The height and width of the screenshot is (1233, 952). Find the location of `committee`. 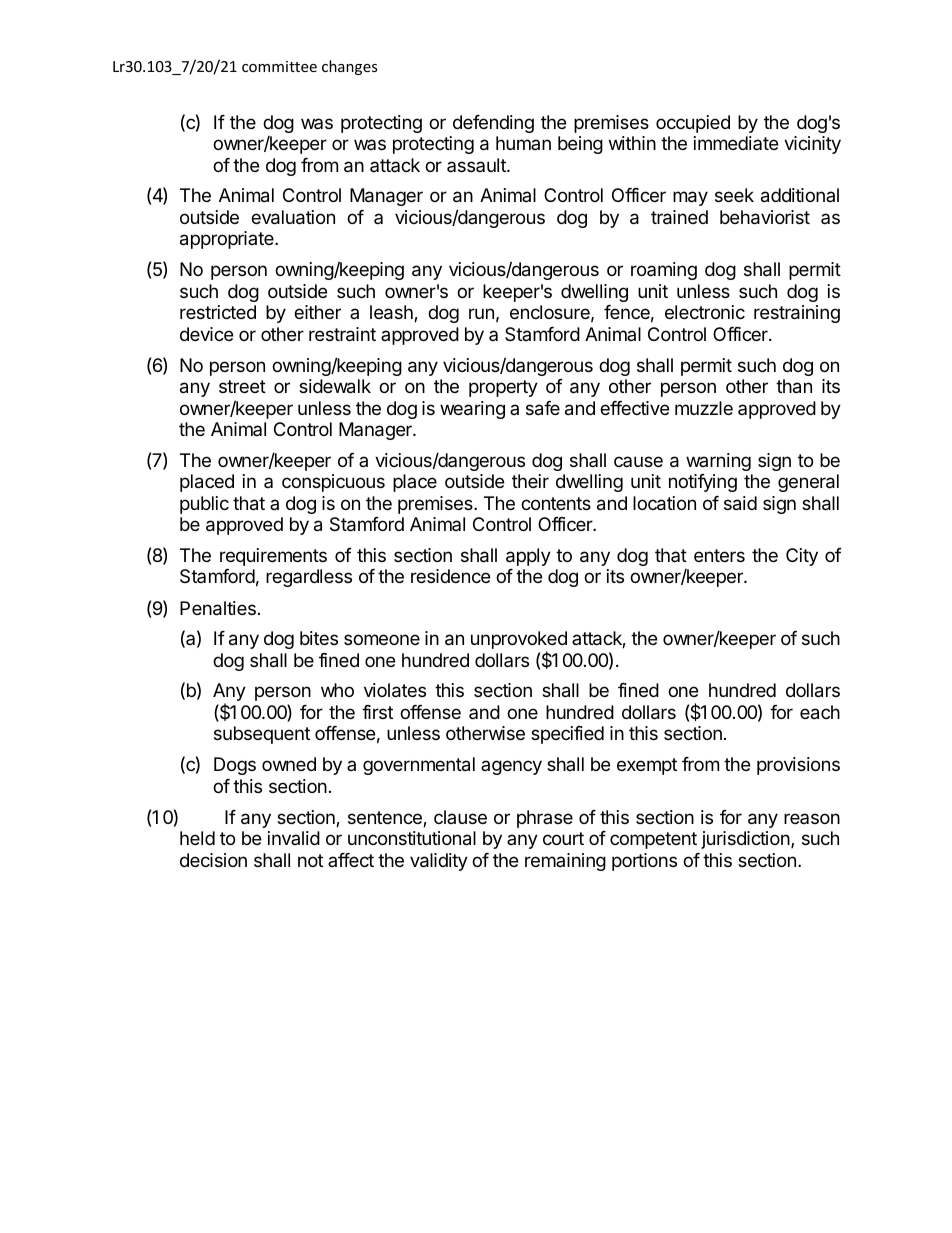

committee is located at coordinates (279, 66).
